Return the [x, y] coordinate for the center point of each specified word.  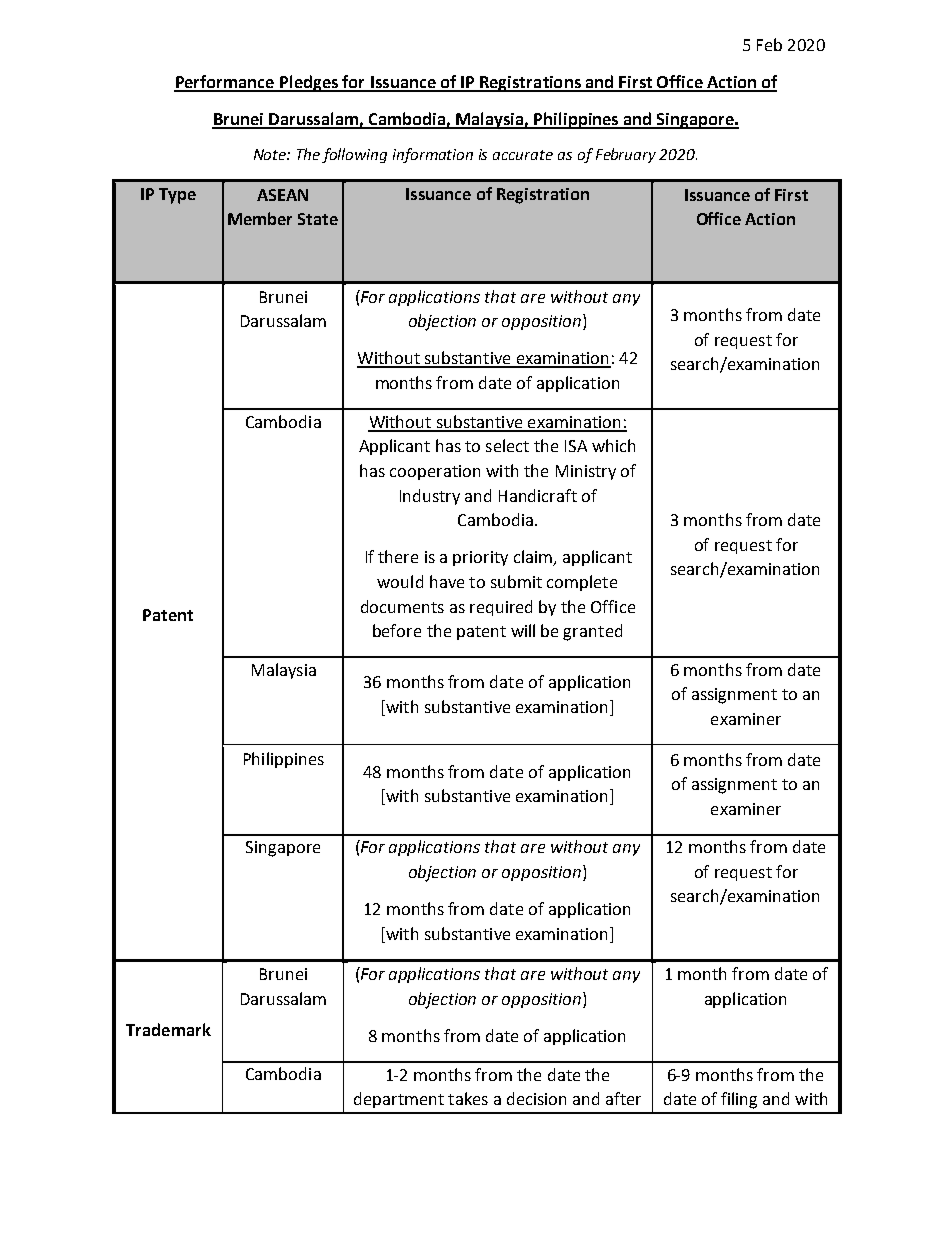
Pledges [309, 83]
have [447, 581]
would [400, 581]
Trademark [168, 1029]
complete [582, 583]
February [626, 155]
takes [468, 1098]
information [433, 155]
